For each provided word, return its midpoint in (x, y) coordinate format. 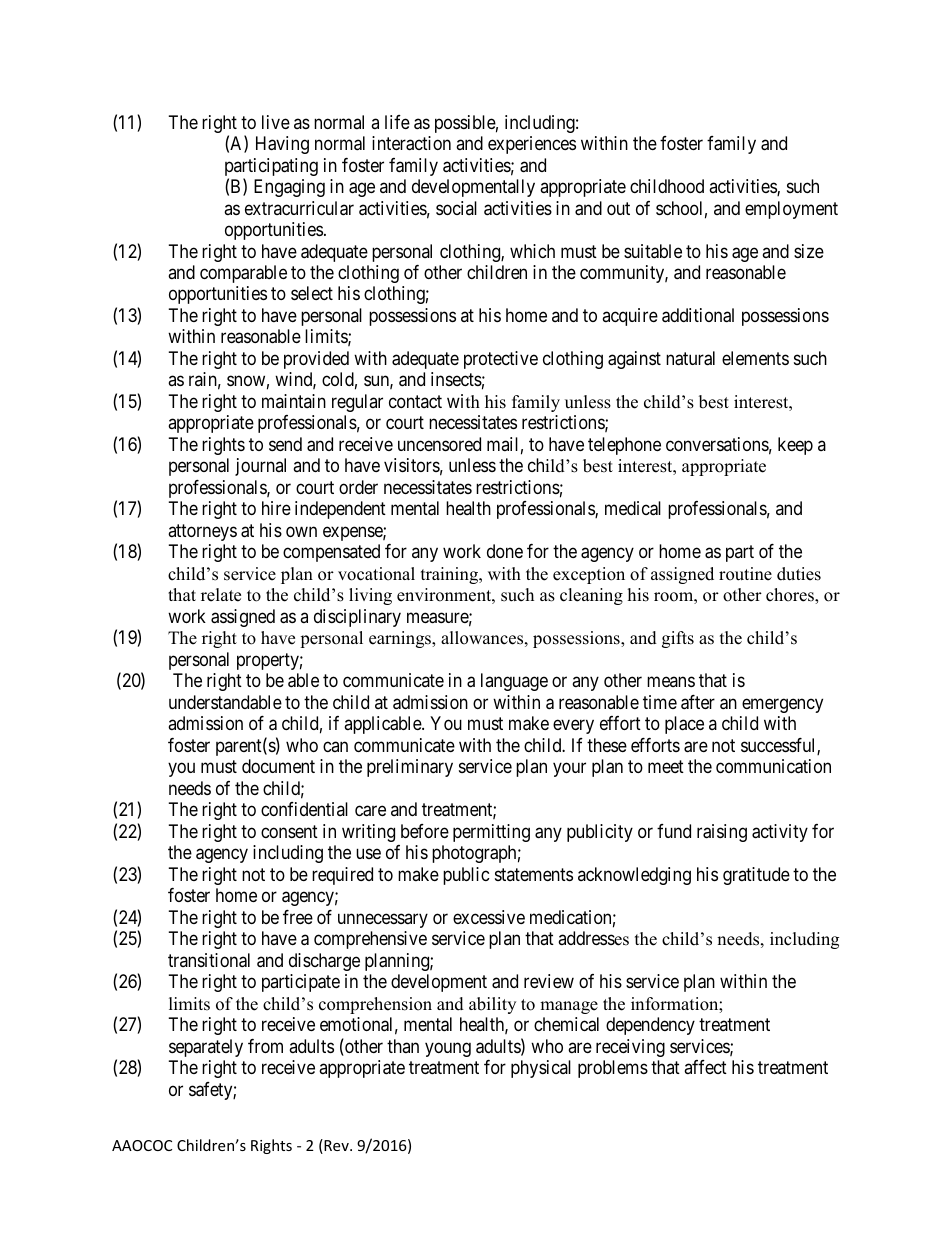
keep (795, 446)
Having (282, 145)
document (278, 766)
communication (773, 766)
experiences (532, 145)
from (265, 1046)
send (285, 444)
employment (791, 210)
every (573, 727)
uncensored (439, 444)
